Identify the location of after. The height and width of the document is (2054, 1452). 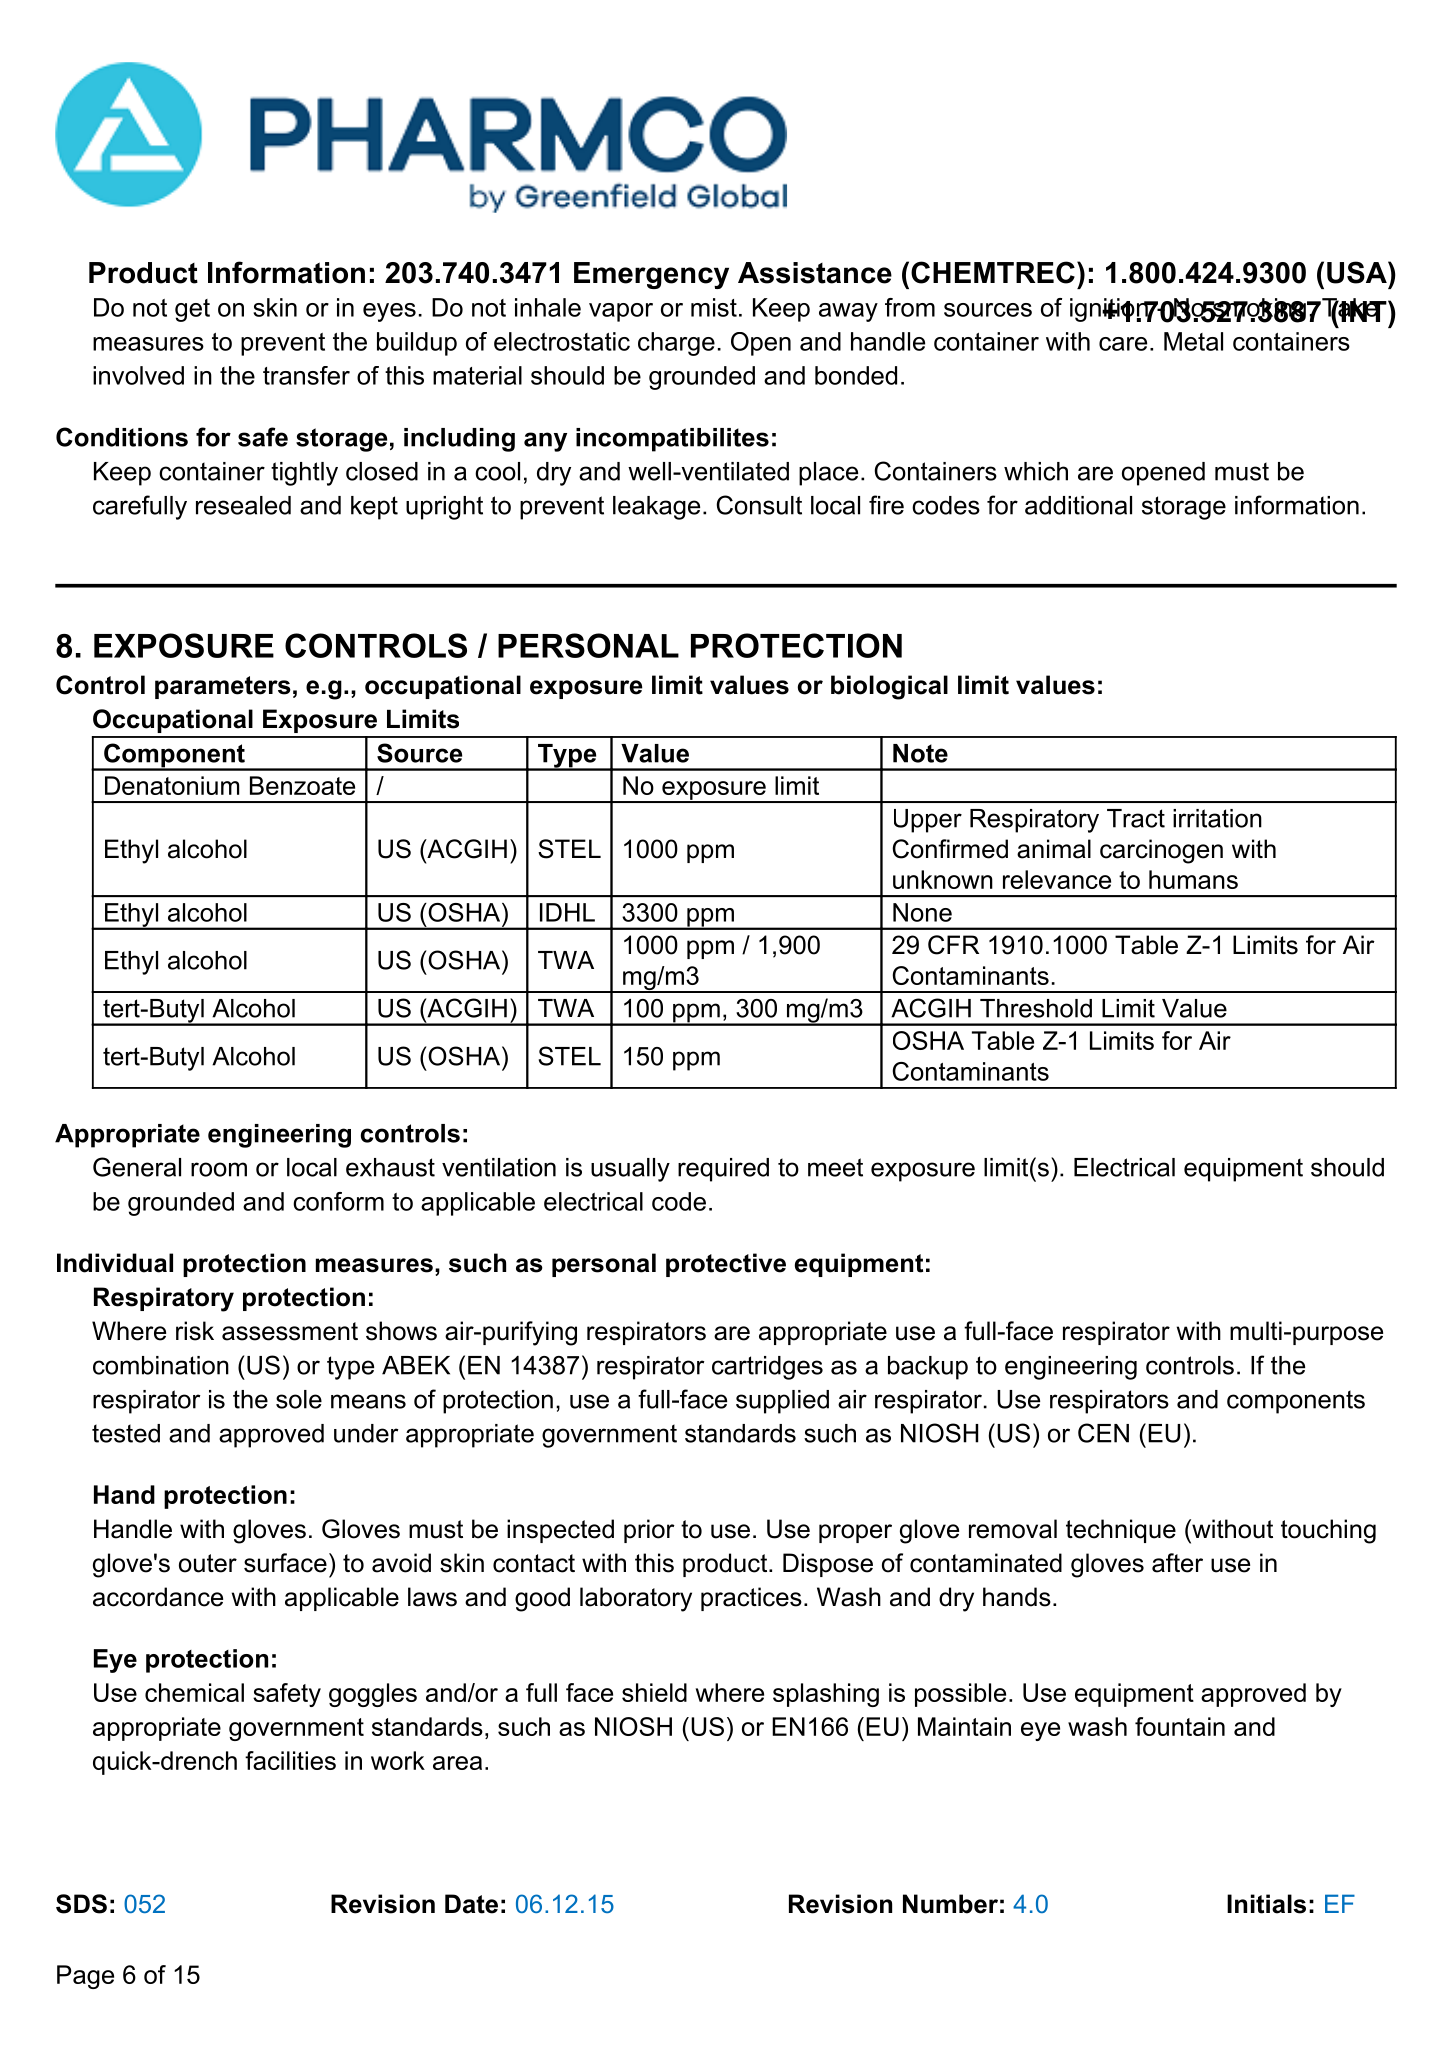
(1177, 1563).
